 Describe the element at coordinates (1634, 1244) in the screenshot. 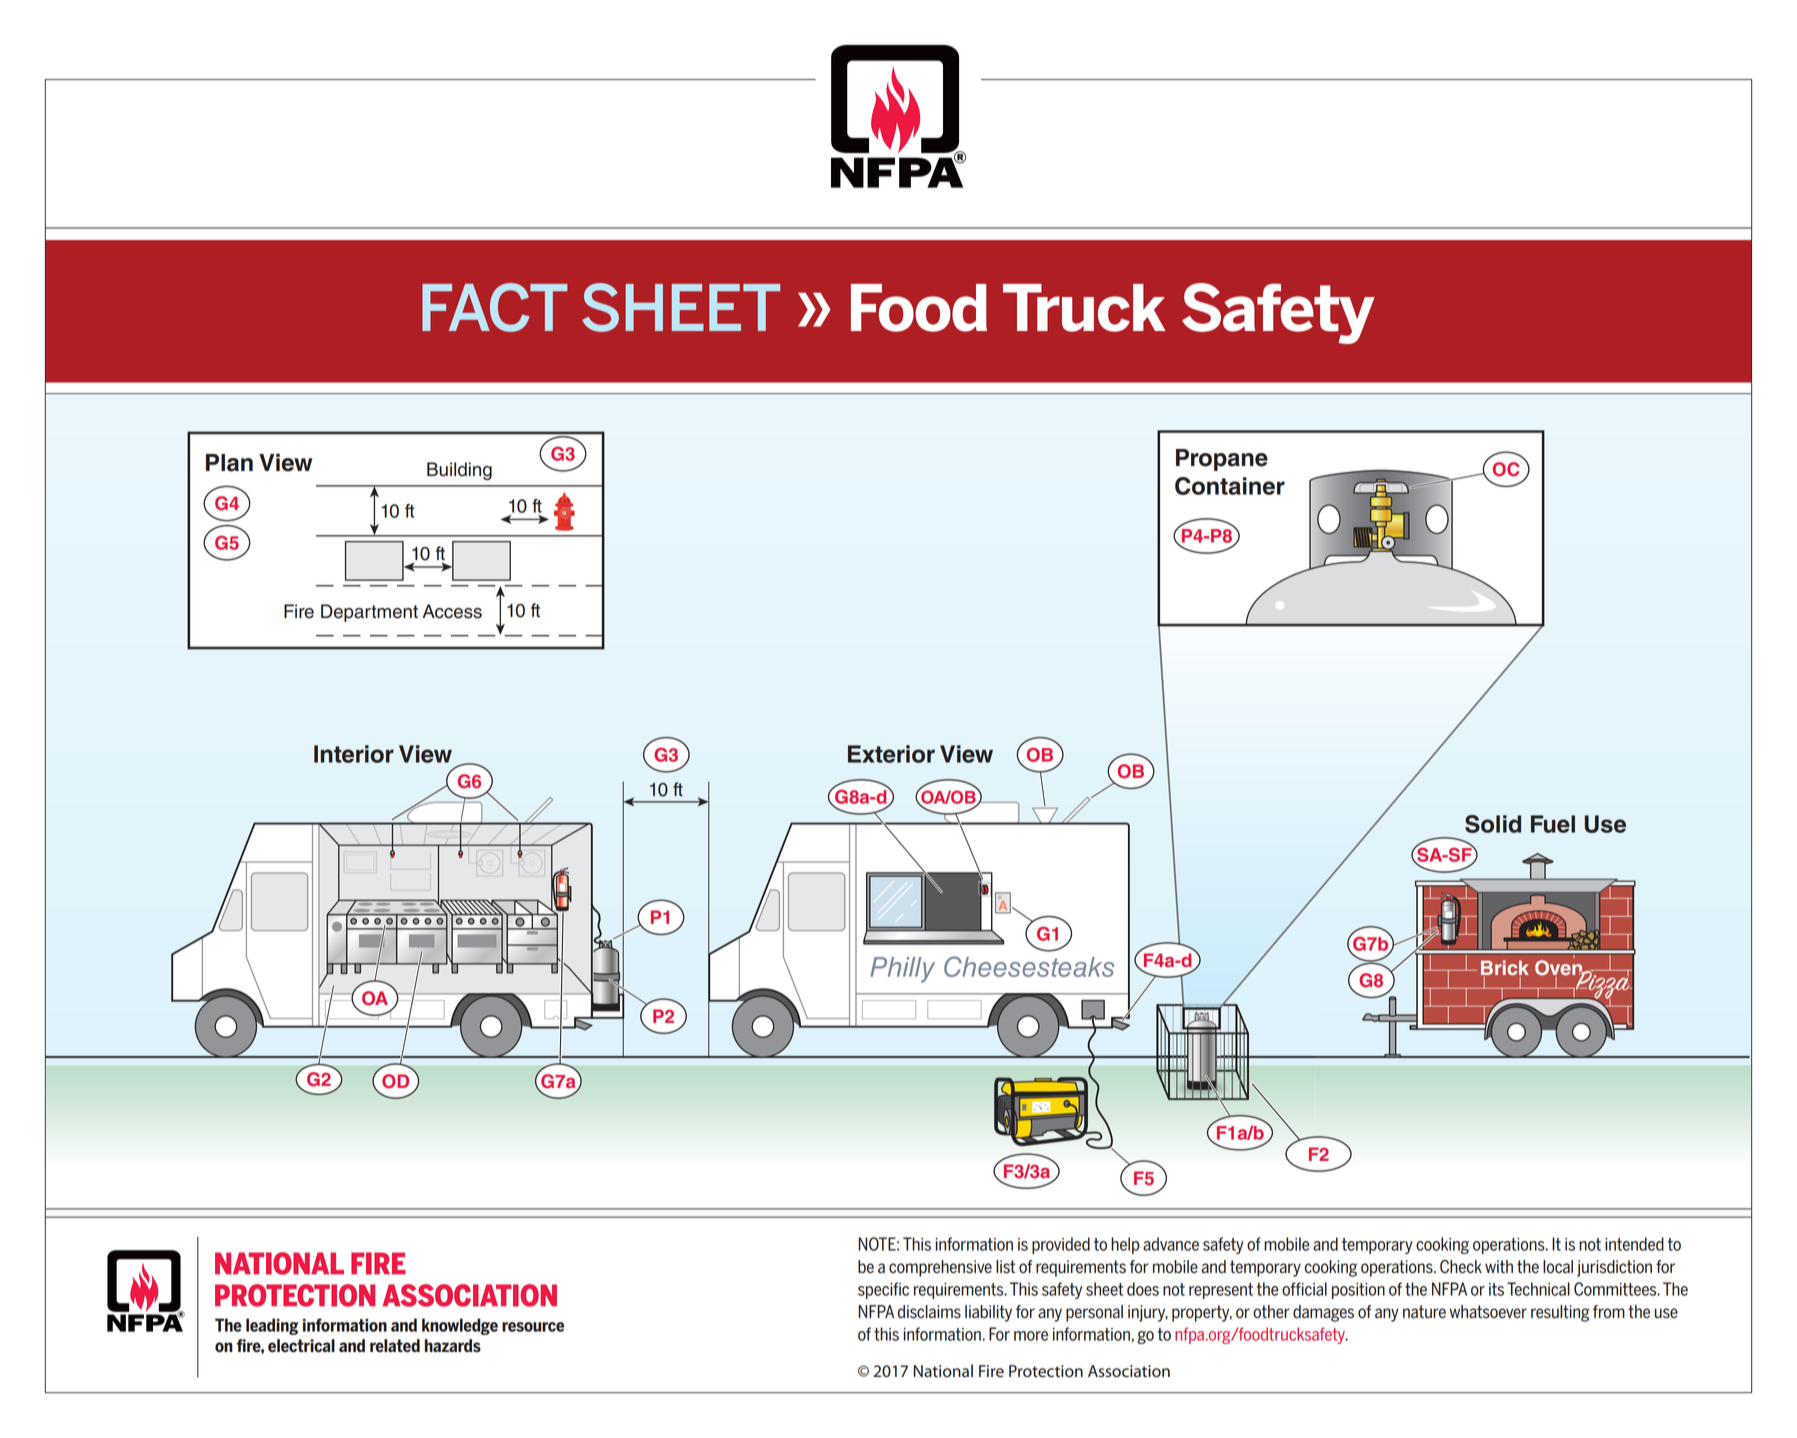

I see `intended` at that location.
